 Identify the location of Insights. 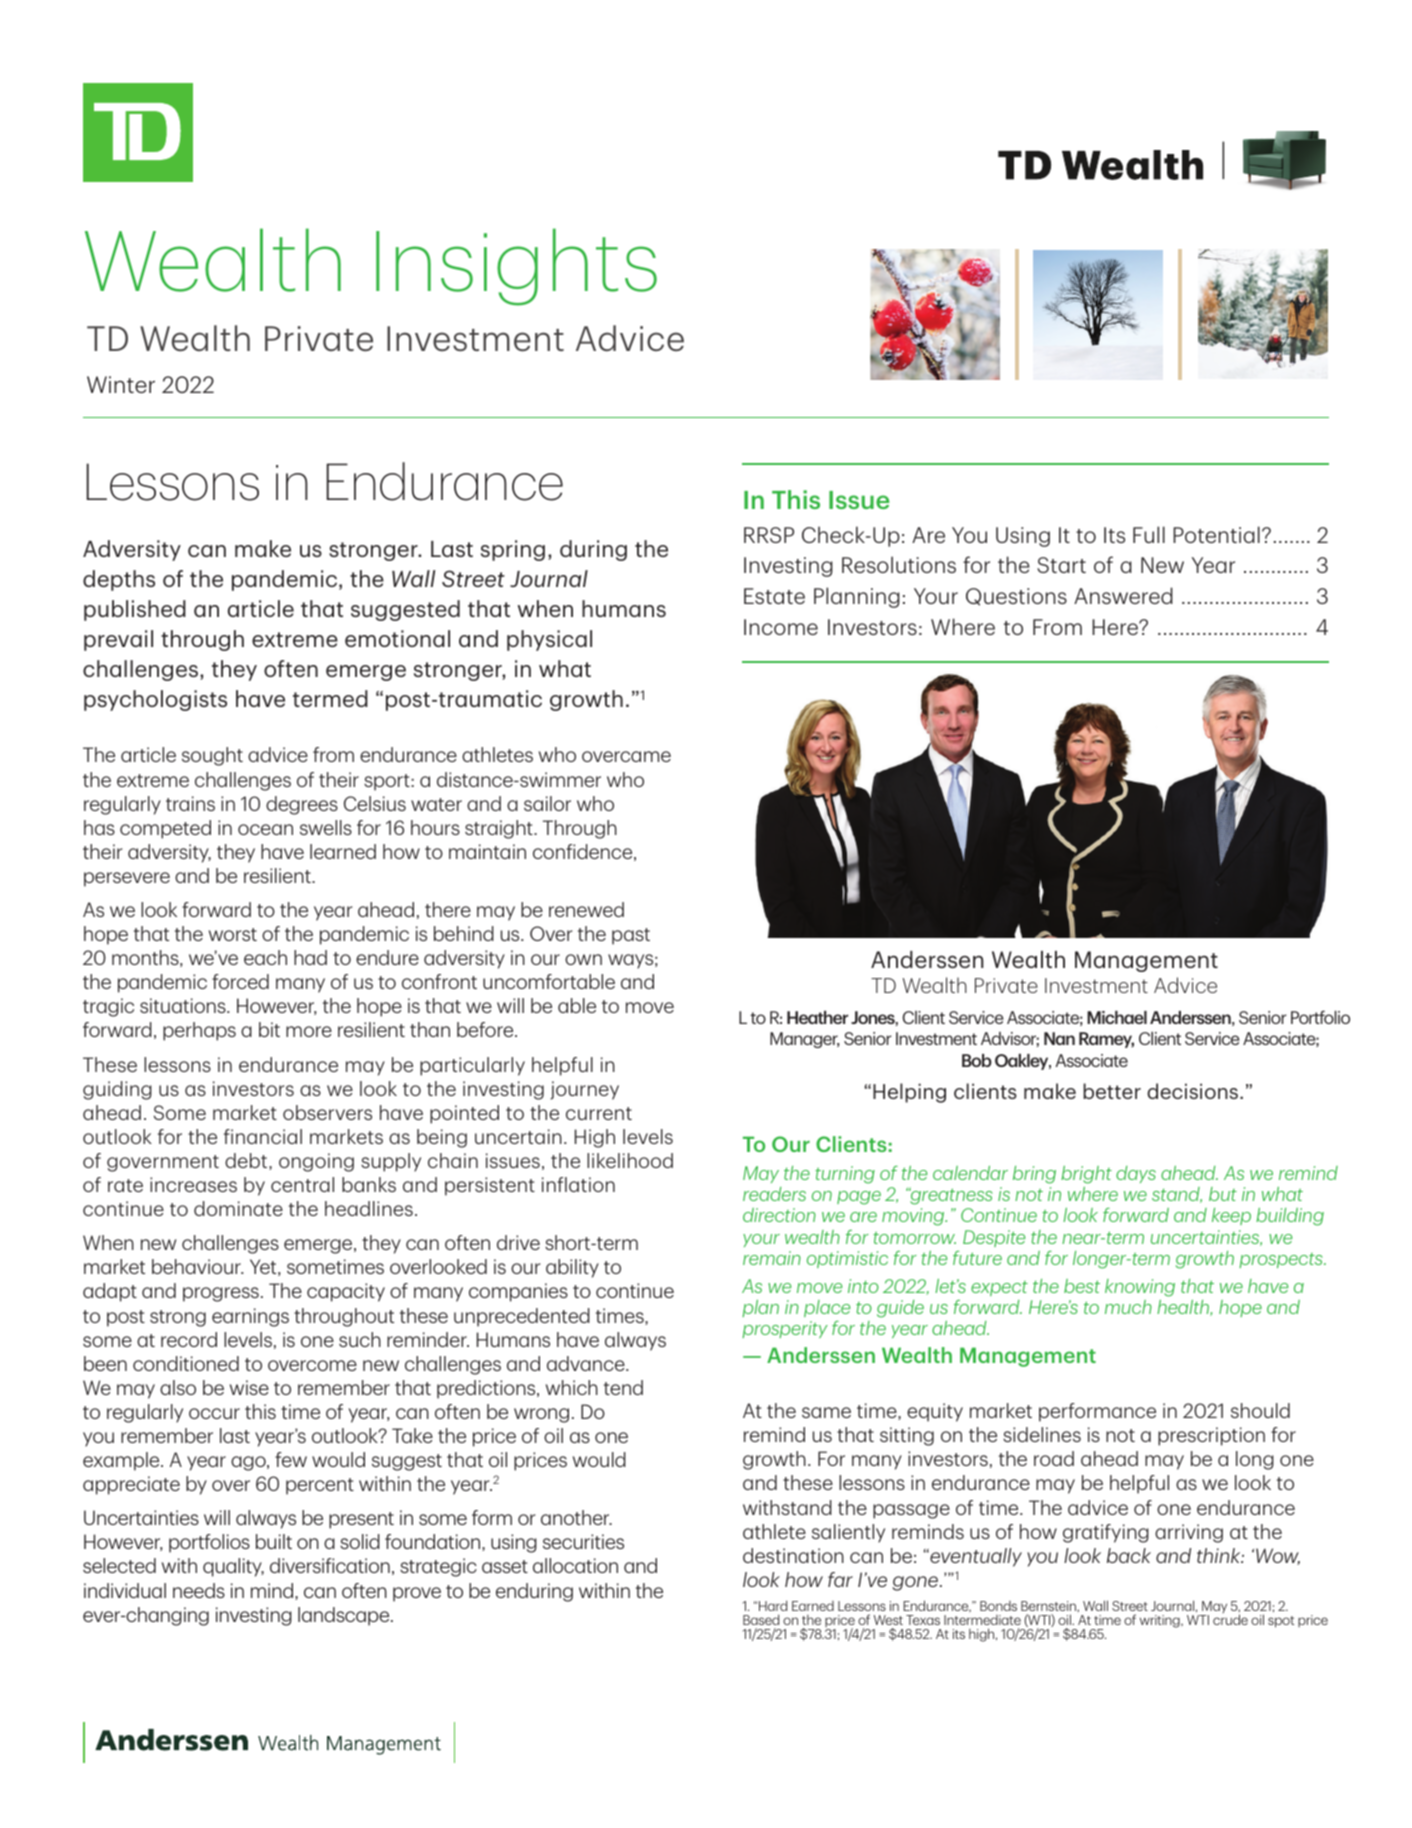
(516, 267).
